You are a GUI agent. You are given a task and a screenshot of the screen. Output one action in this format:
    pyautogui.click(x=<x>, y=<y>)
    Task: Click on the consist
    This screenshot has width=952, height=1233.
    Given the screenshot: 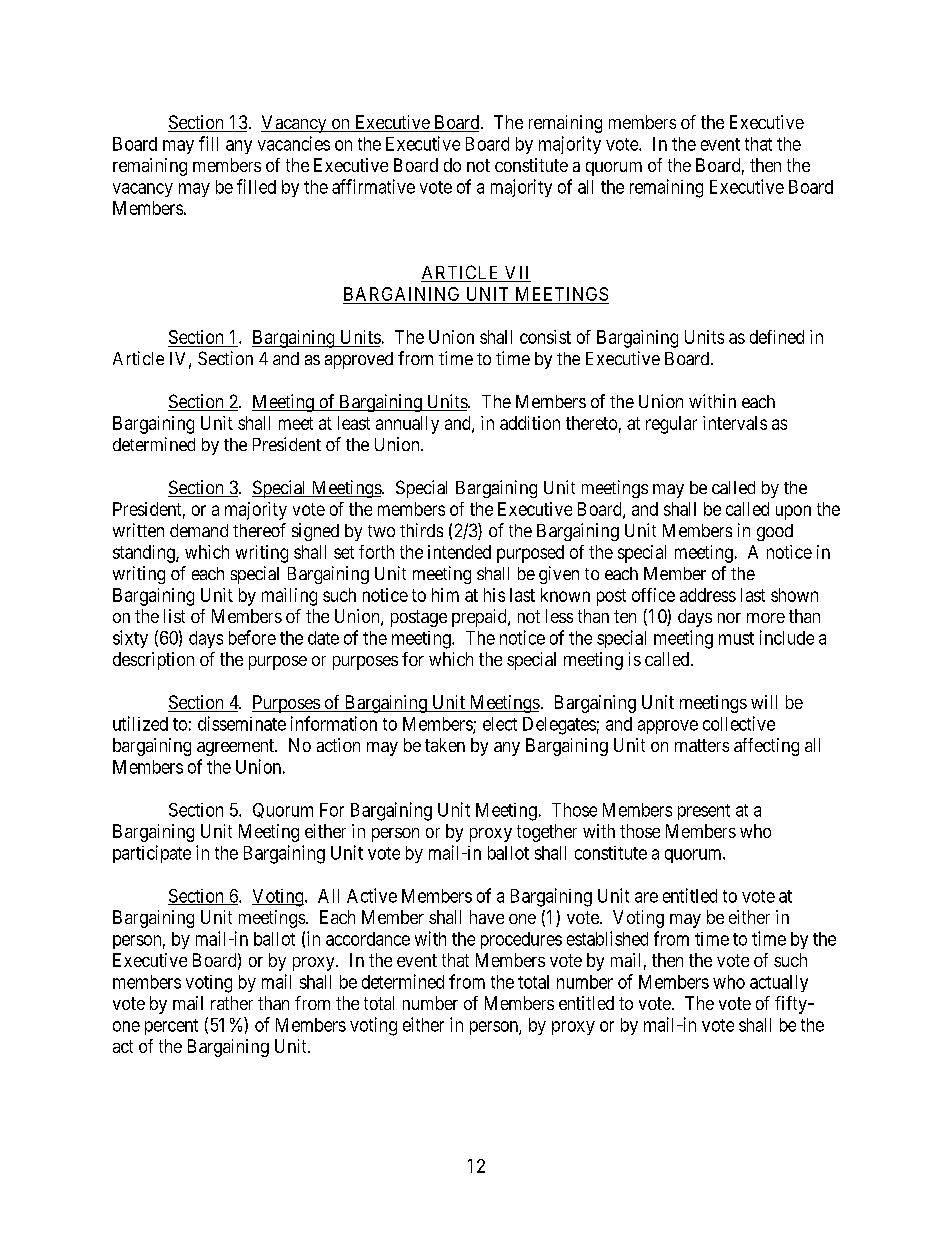 What is the action you would take?
    pyautogui.click(x=545, y=337)
